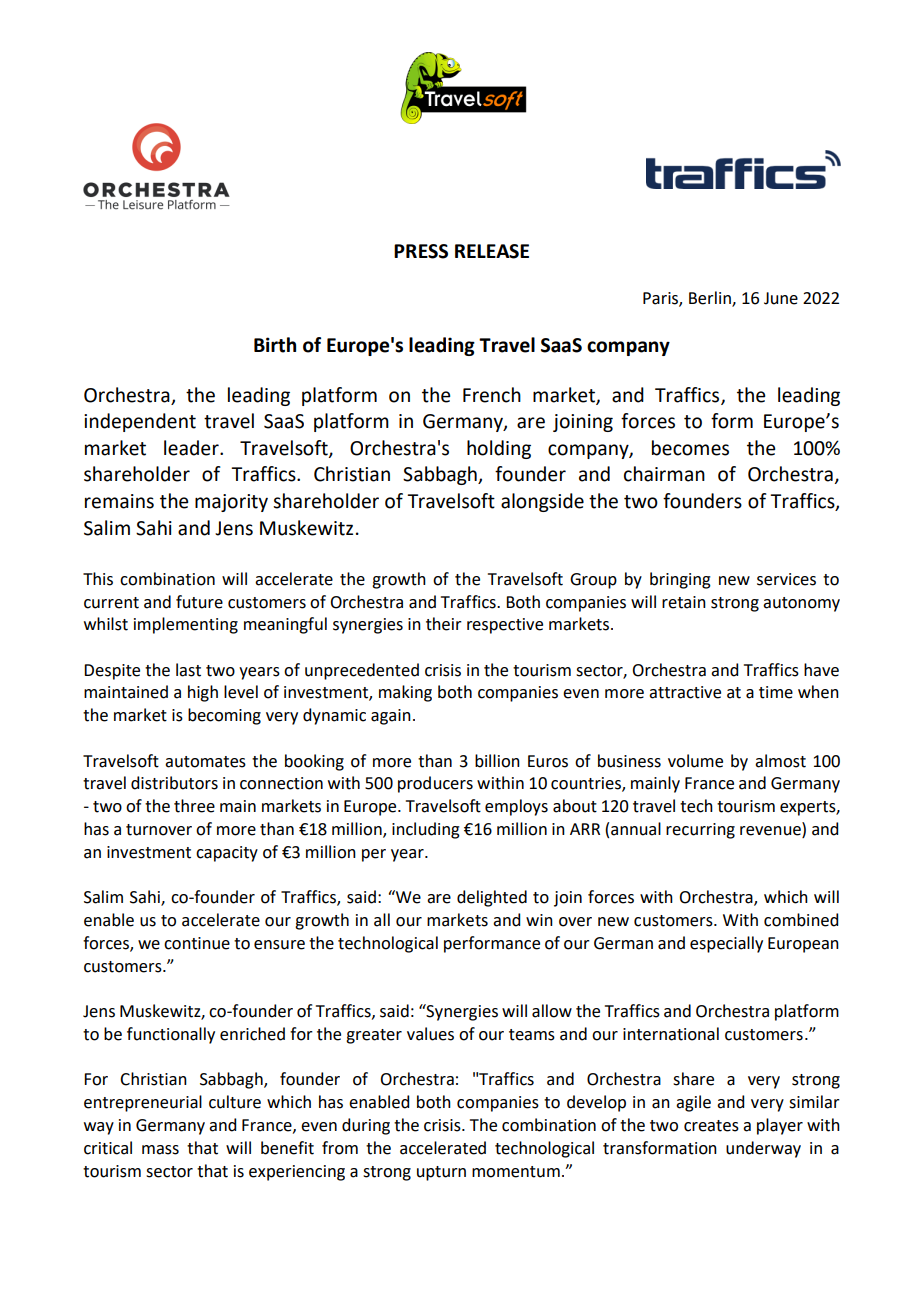 The image size is (924, 1308). Describe the element at coordinates (194, 806) in the screenshot. I see `three` at that location.
